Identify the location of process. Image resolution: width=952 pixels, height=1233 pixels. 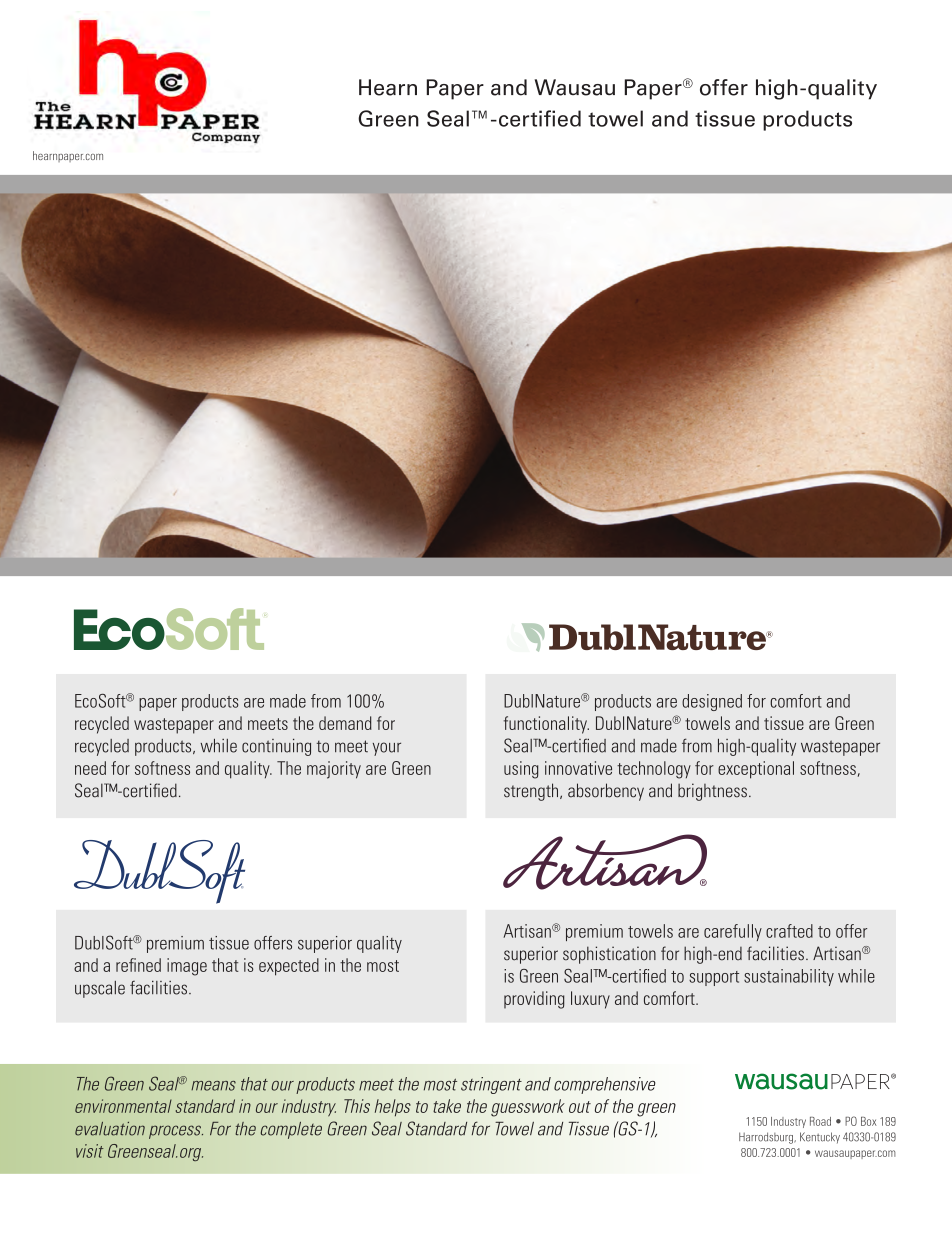
(176, 1132).
